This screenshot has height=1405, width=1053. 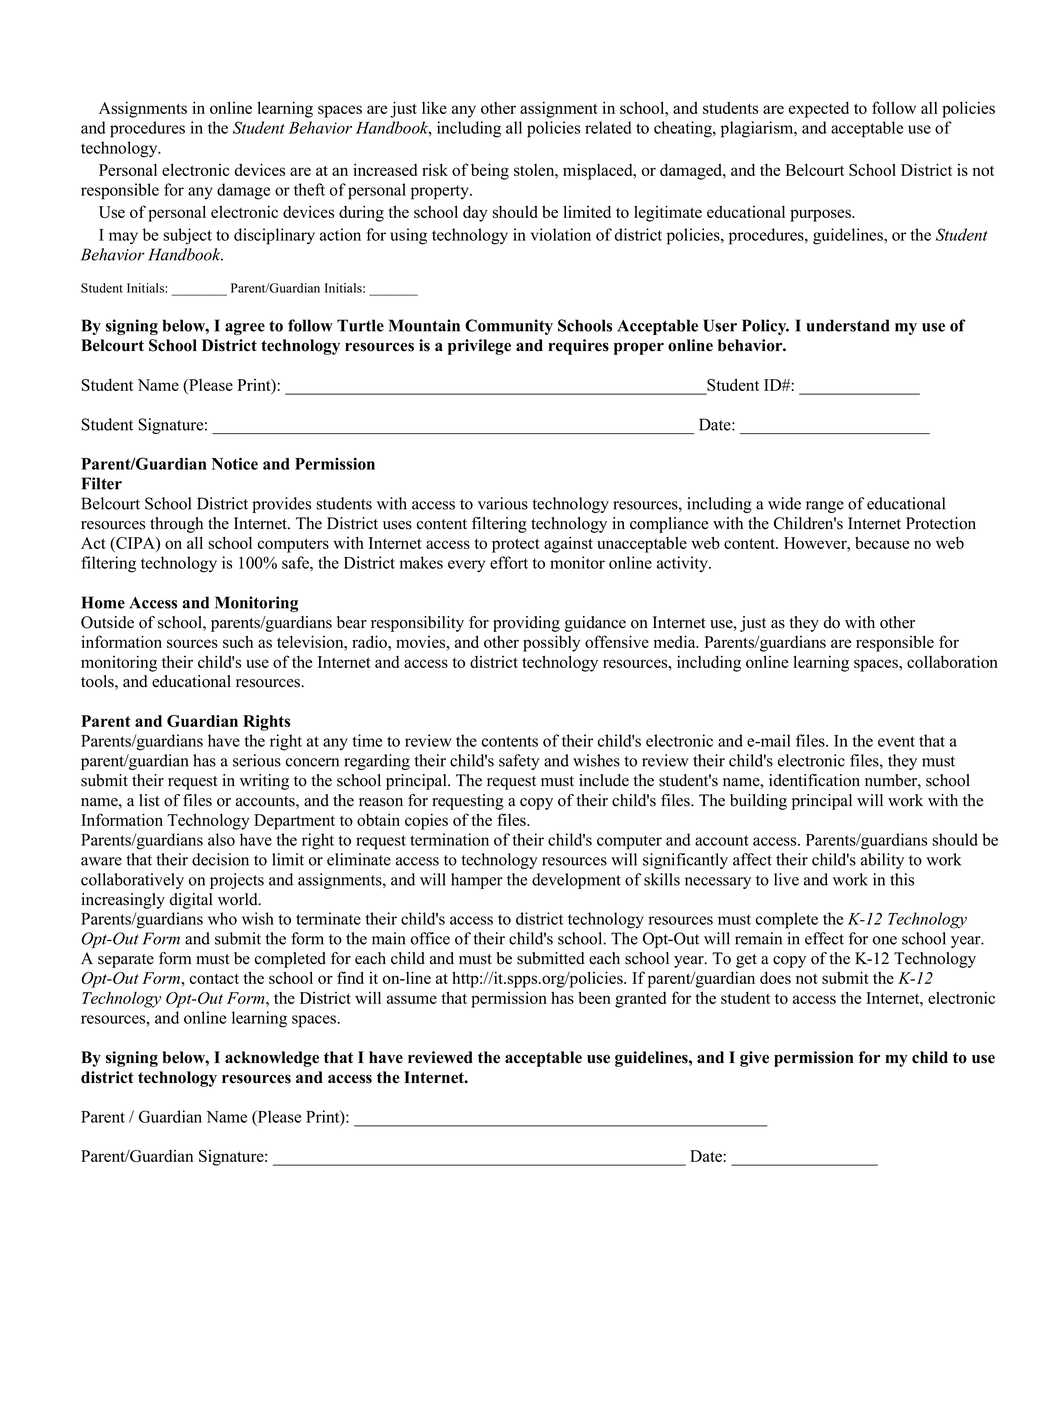 I want to click on Notice, so click(x=235, y=463).
